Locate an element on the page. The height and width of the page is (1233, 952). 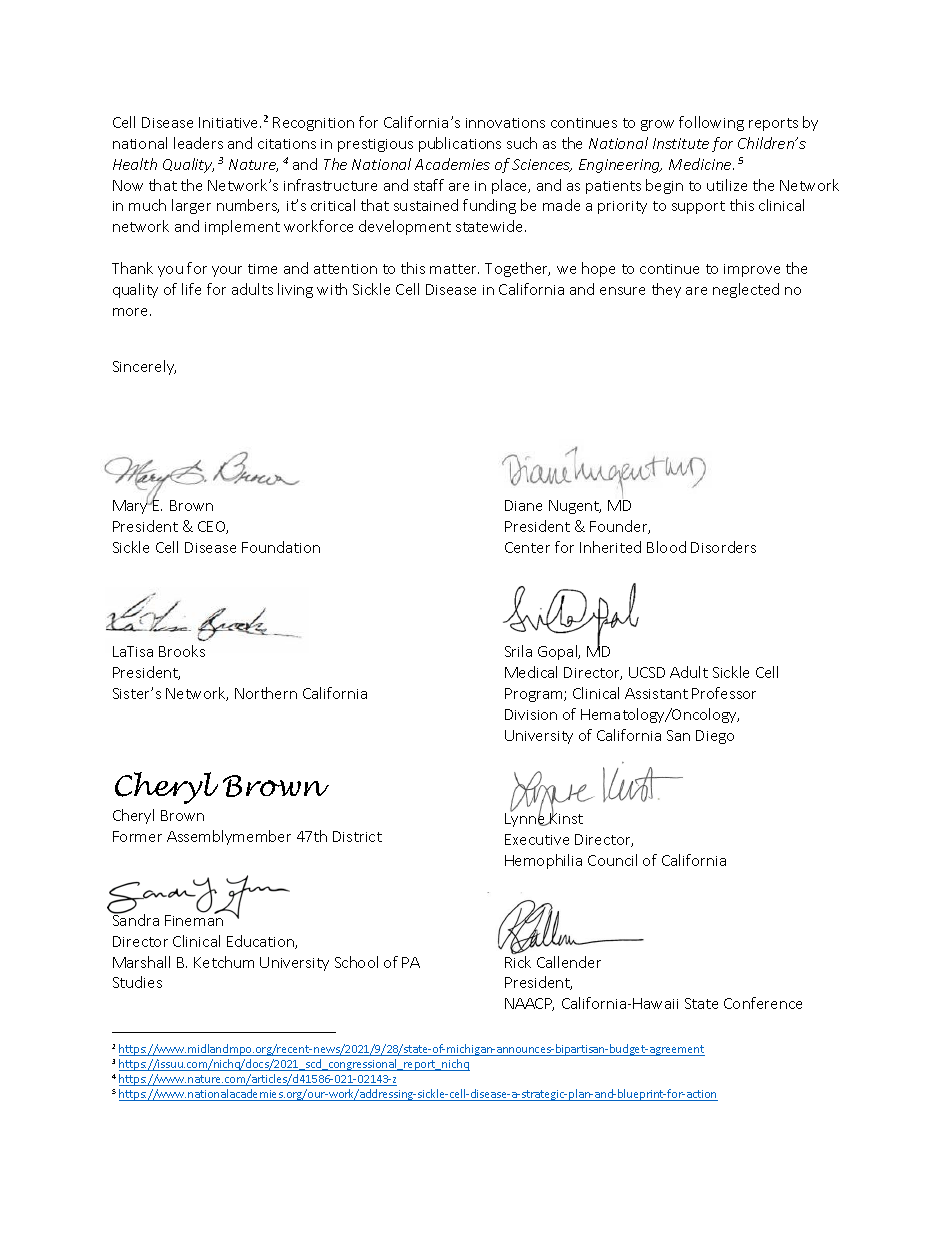
leaders is located at coordinates (198, 143).
